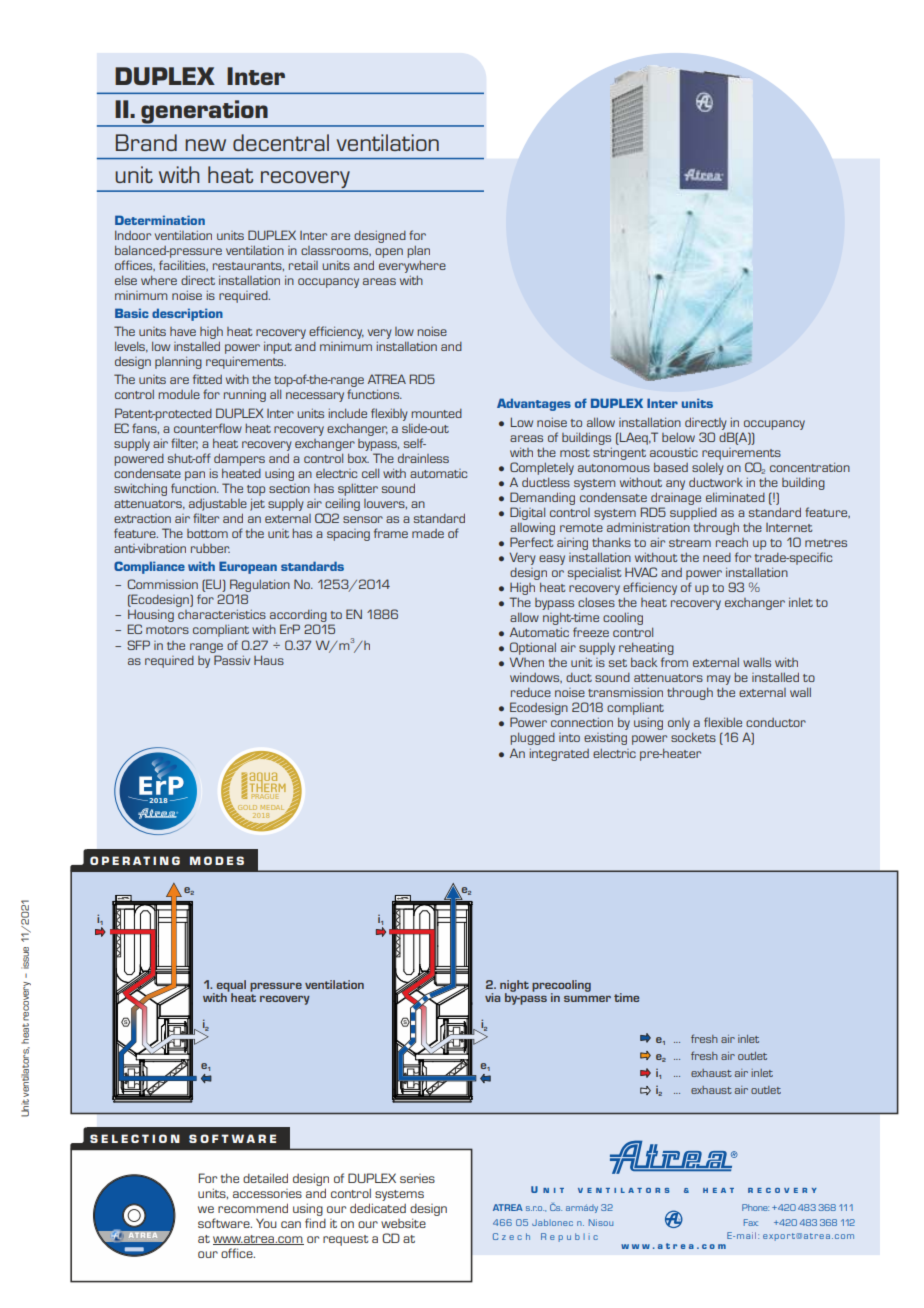 The image size is (924, 1308). Describe the element at coordinates (389, 253) in the screenshot. I see `open` at that location.
